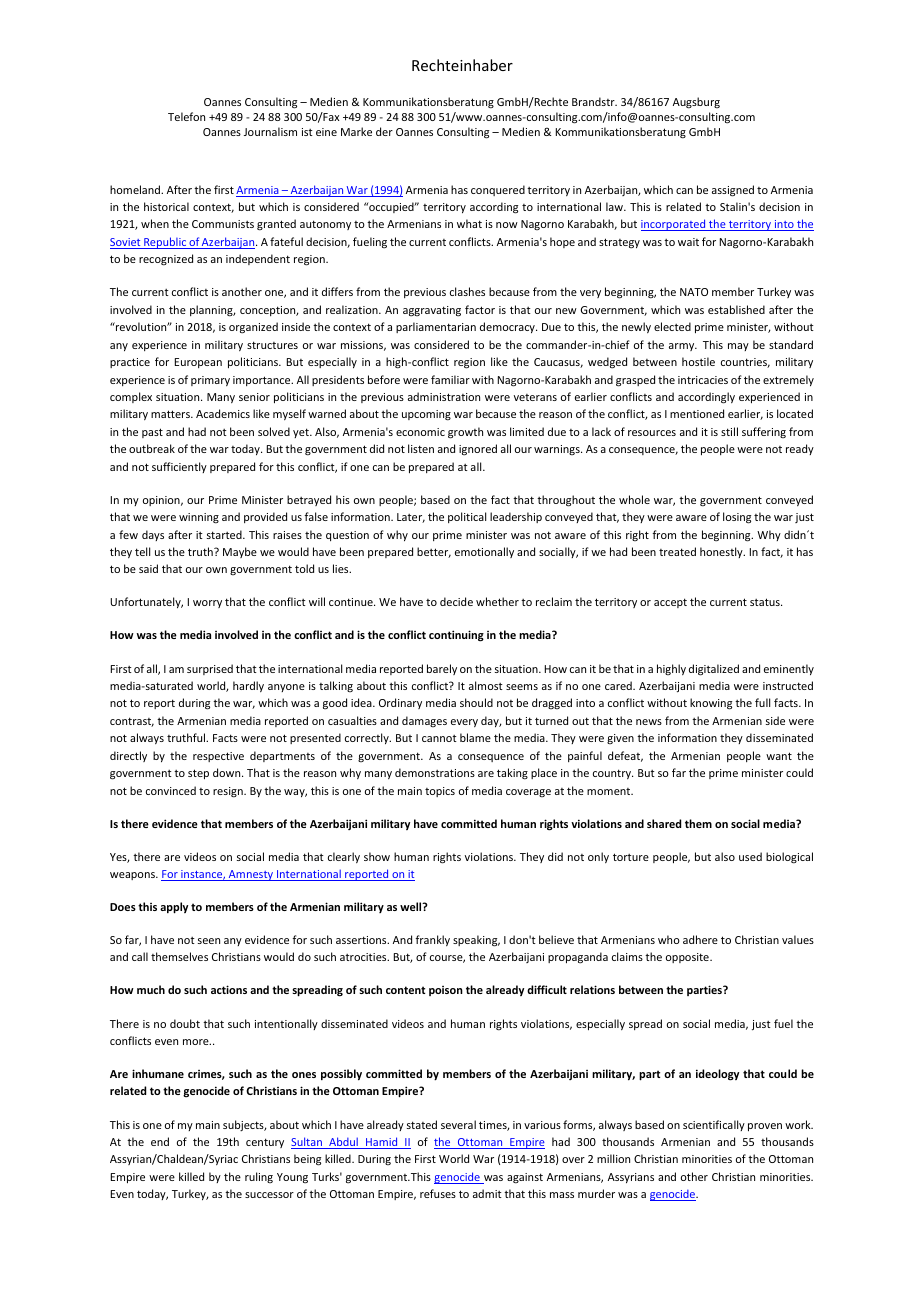  What do you see at coordinates (714, 670) in the screenshot?
I see `digitalized` at bounding box center [714, 670].
